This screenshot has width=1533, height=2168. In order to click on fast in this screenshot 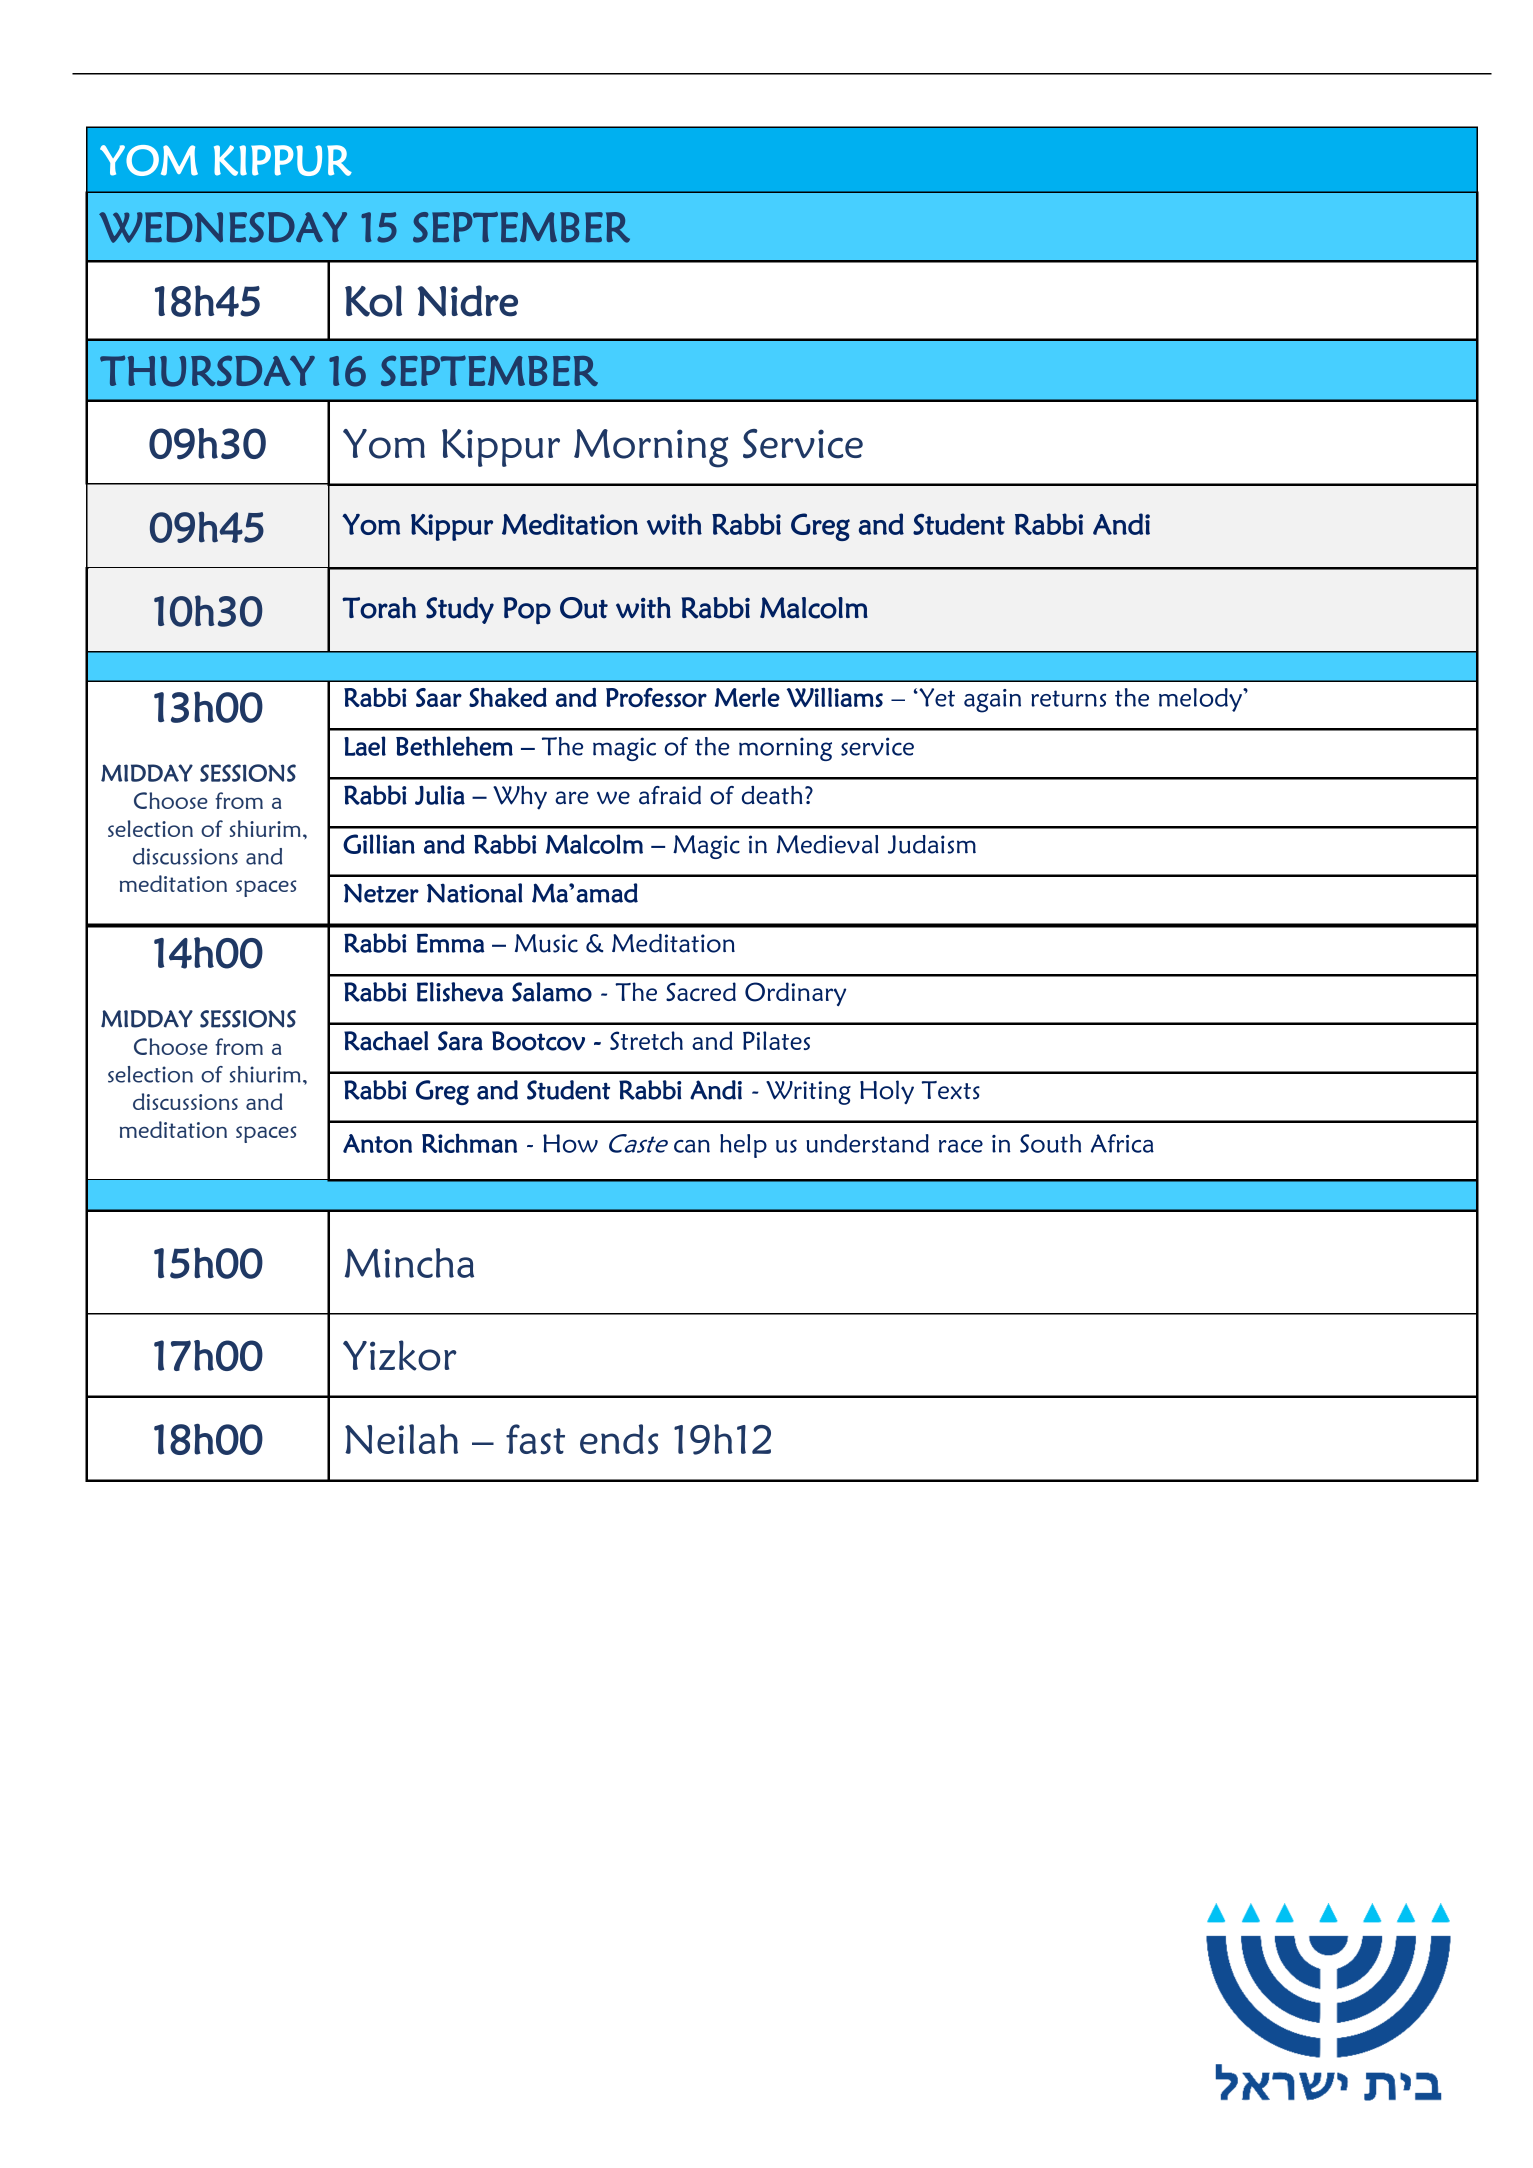, I will do `click(535, 1439)`.
